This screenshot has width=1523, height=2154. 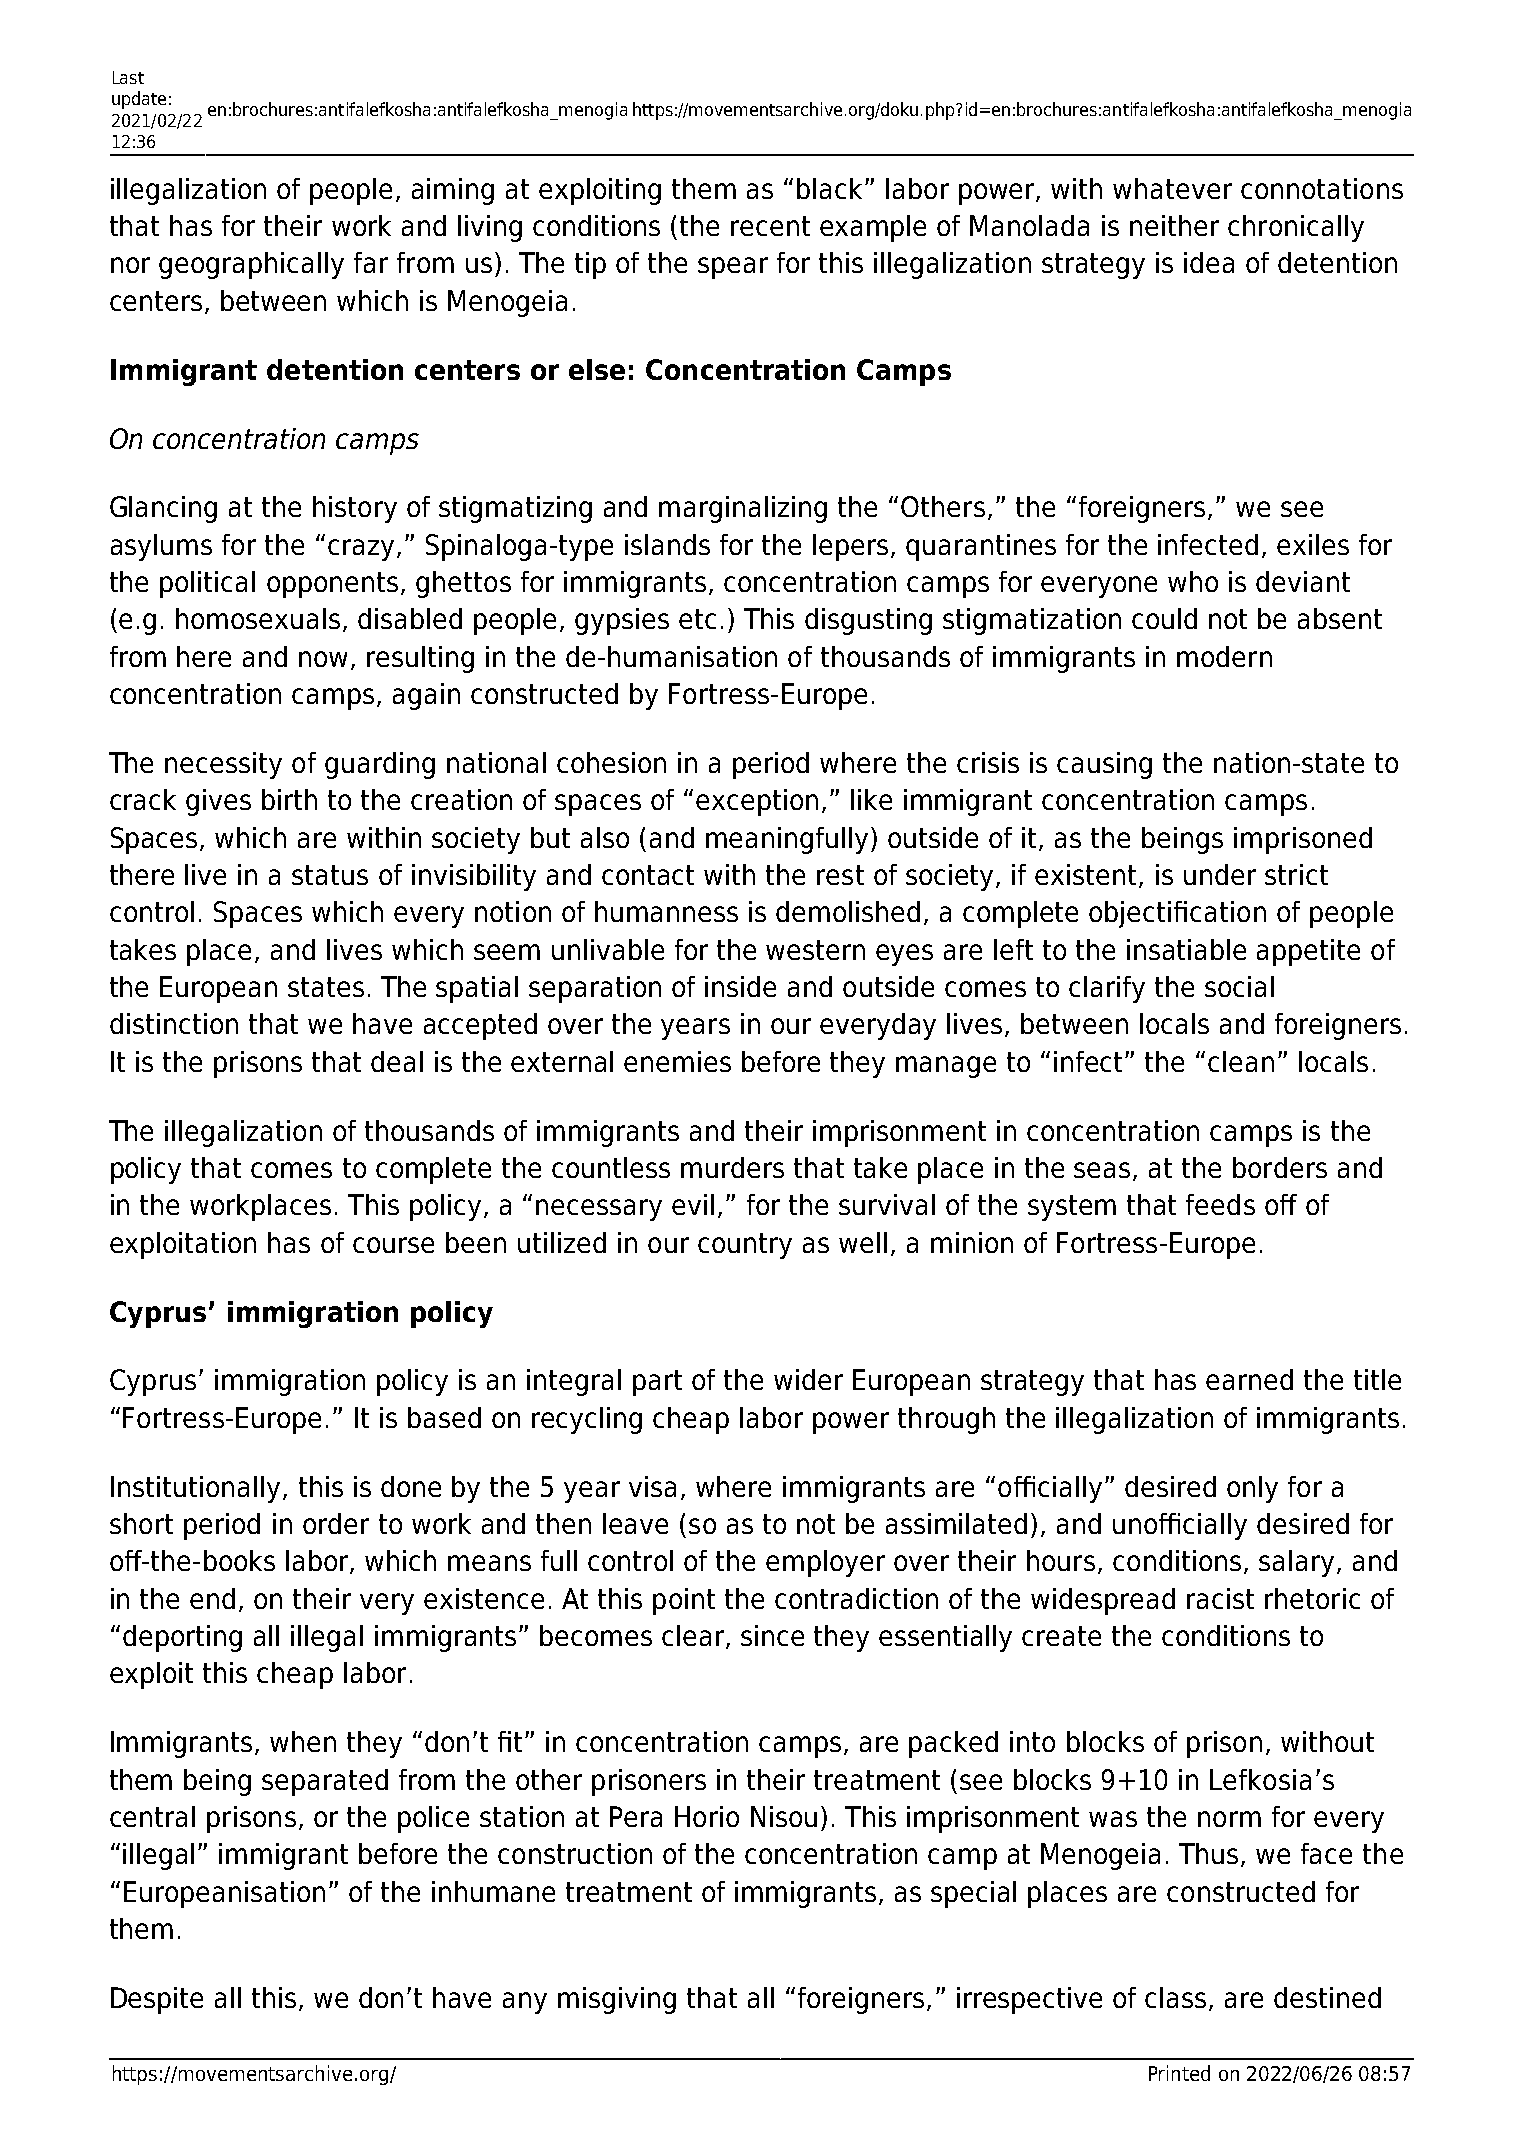 I want to click on update, so click(x=139, y=100).
